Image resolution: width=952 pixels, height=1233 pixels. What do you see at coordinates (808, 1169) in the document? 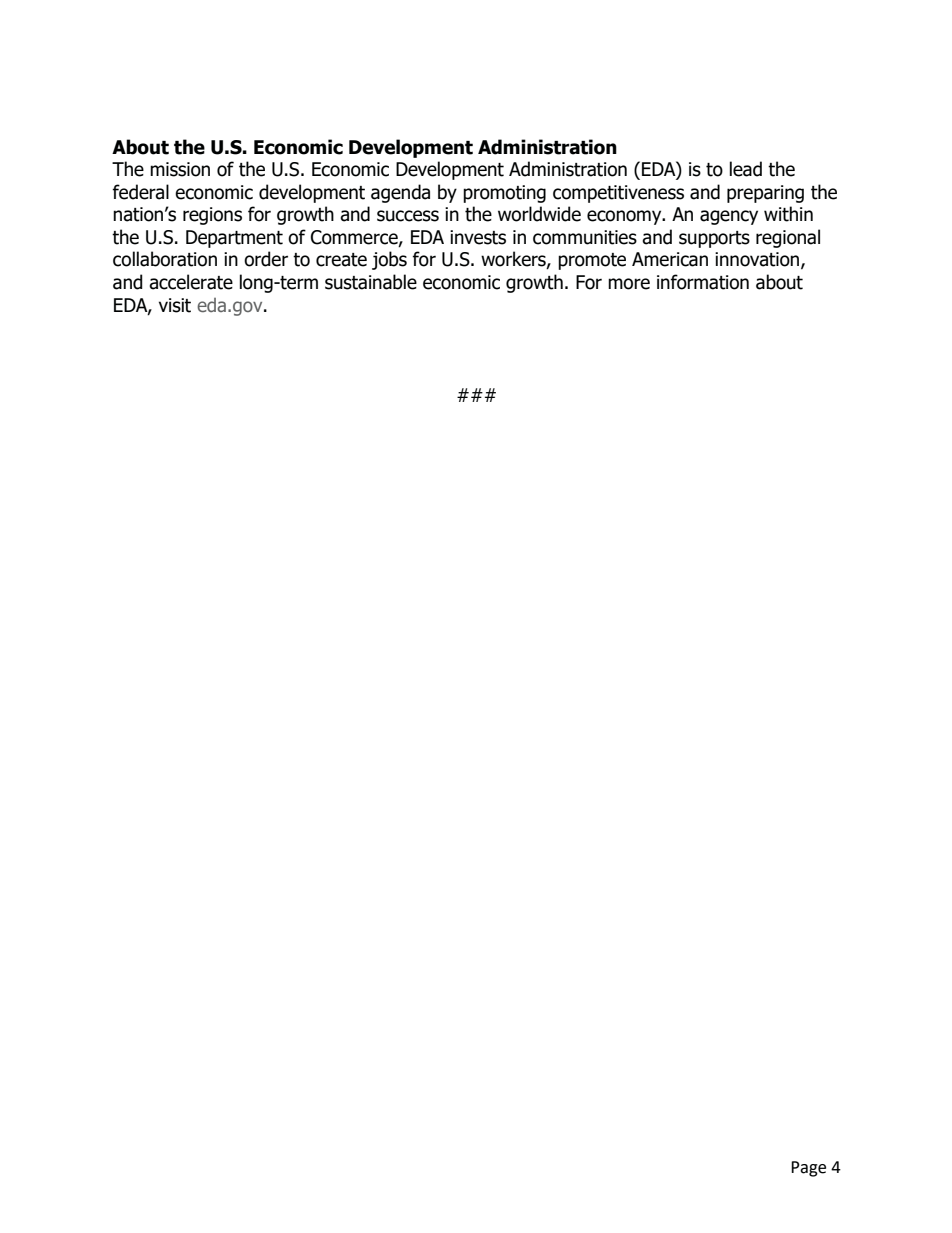
I see `Page` at bounding box center [808, 1169].
